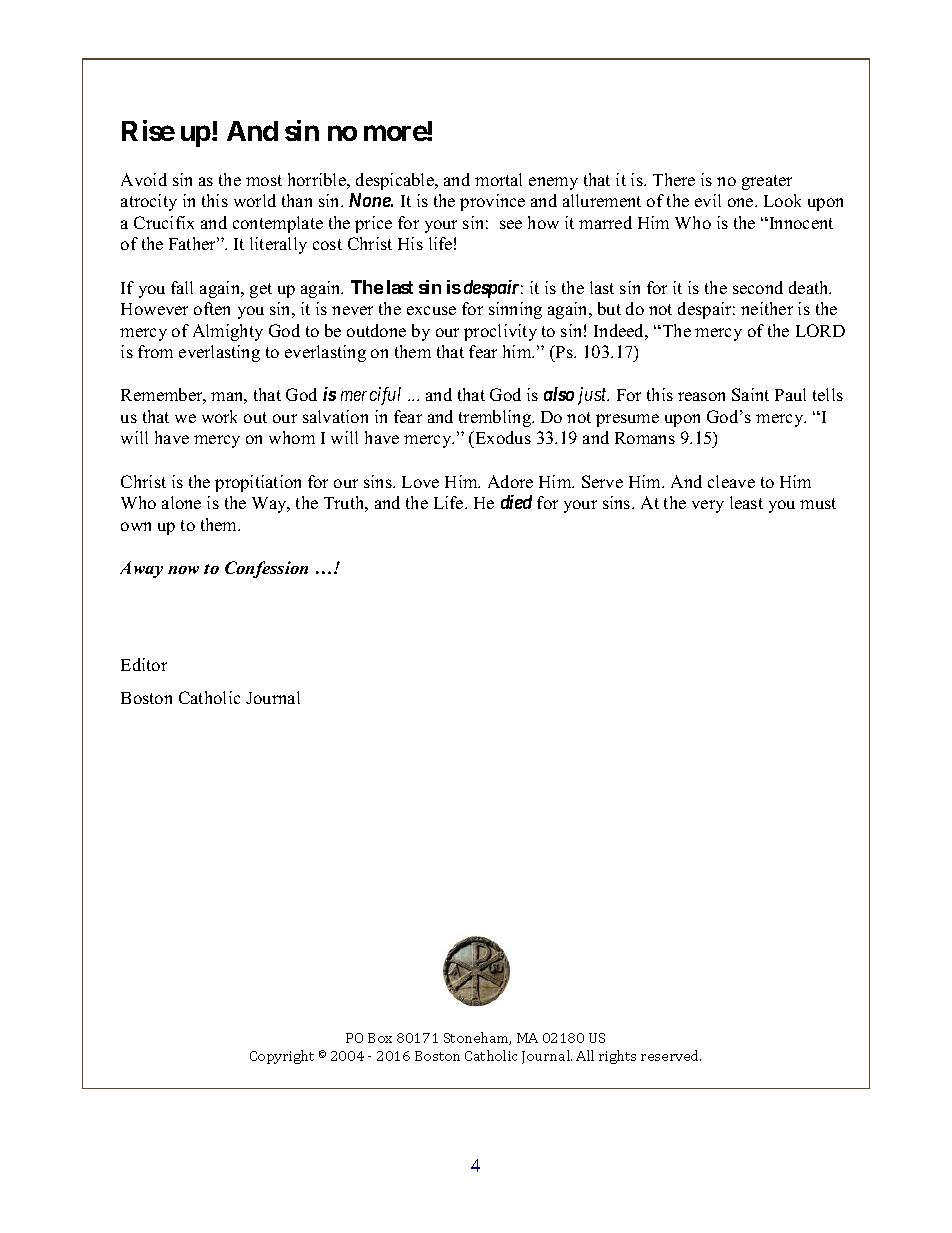 The image size is (952, 1233). Describe the element at coordinates (708, 200) in the document. I see `evil` at that location.
